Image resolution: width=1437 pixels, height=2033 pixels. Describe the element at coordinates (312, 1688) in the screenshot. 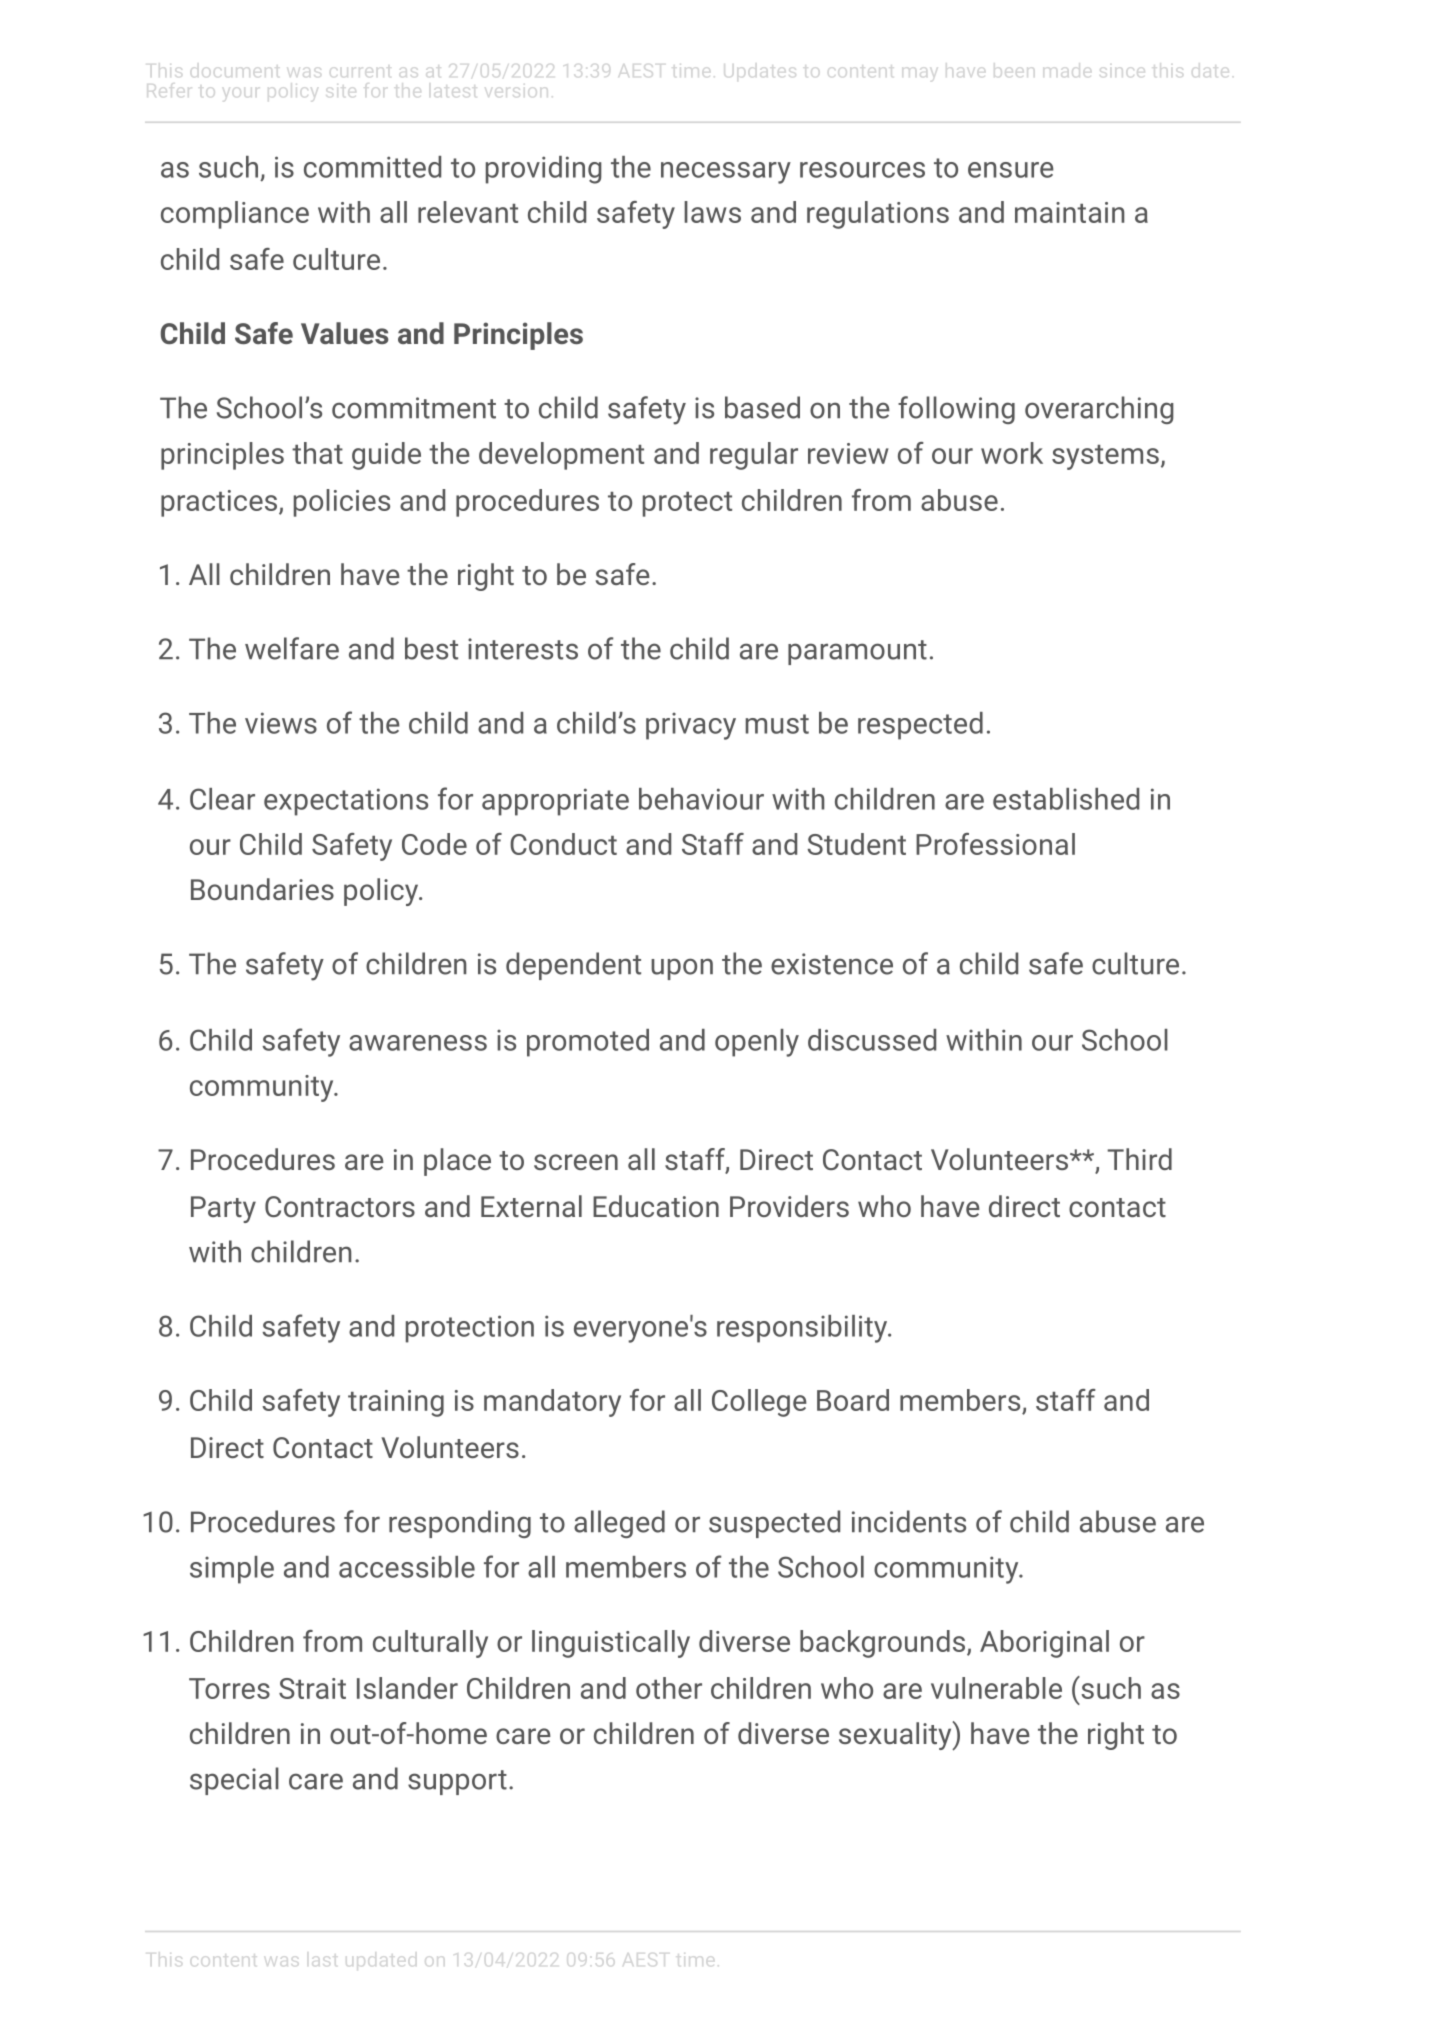

I see `Strait` at that location.
